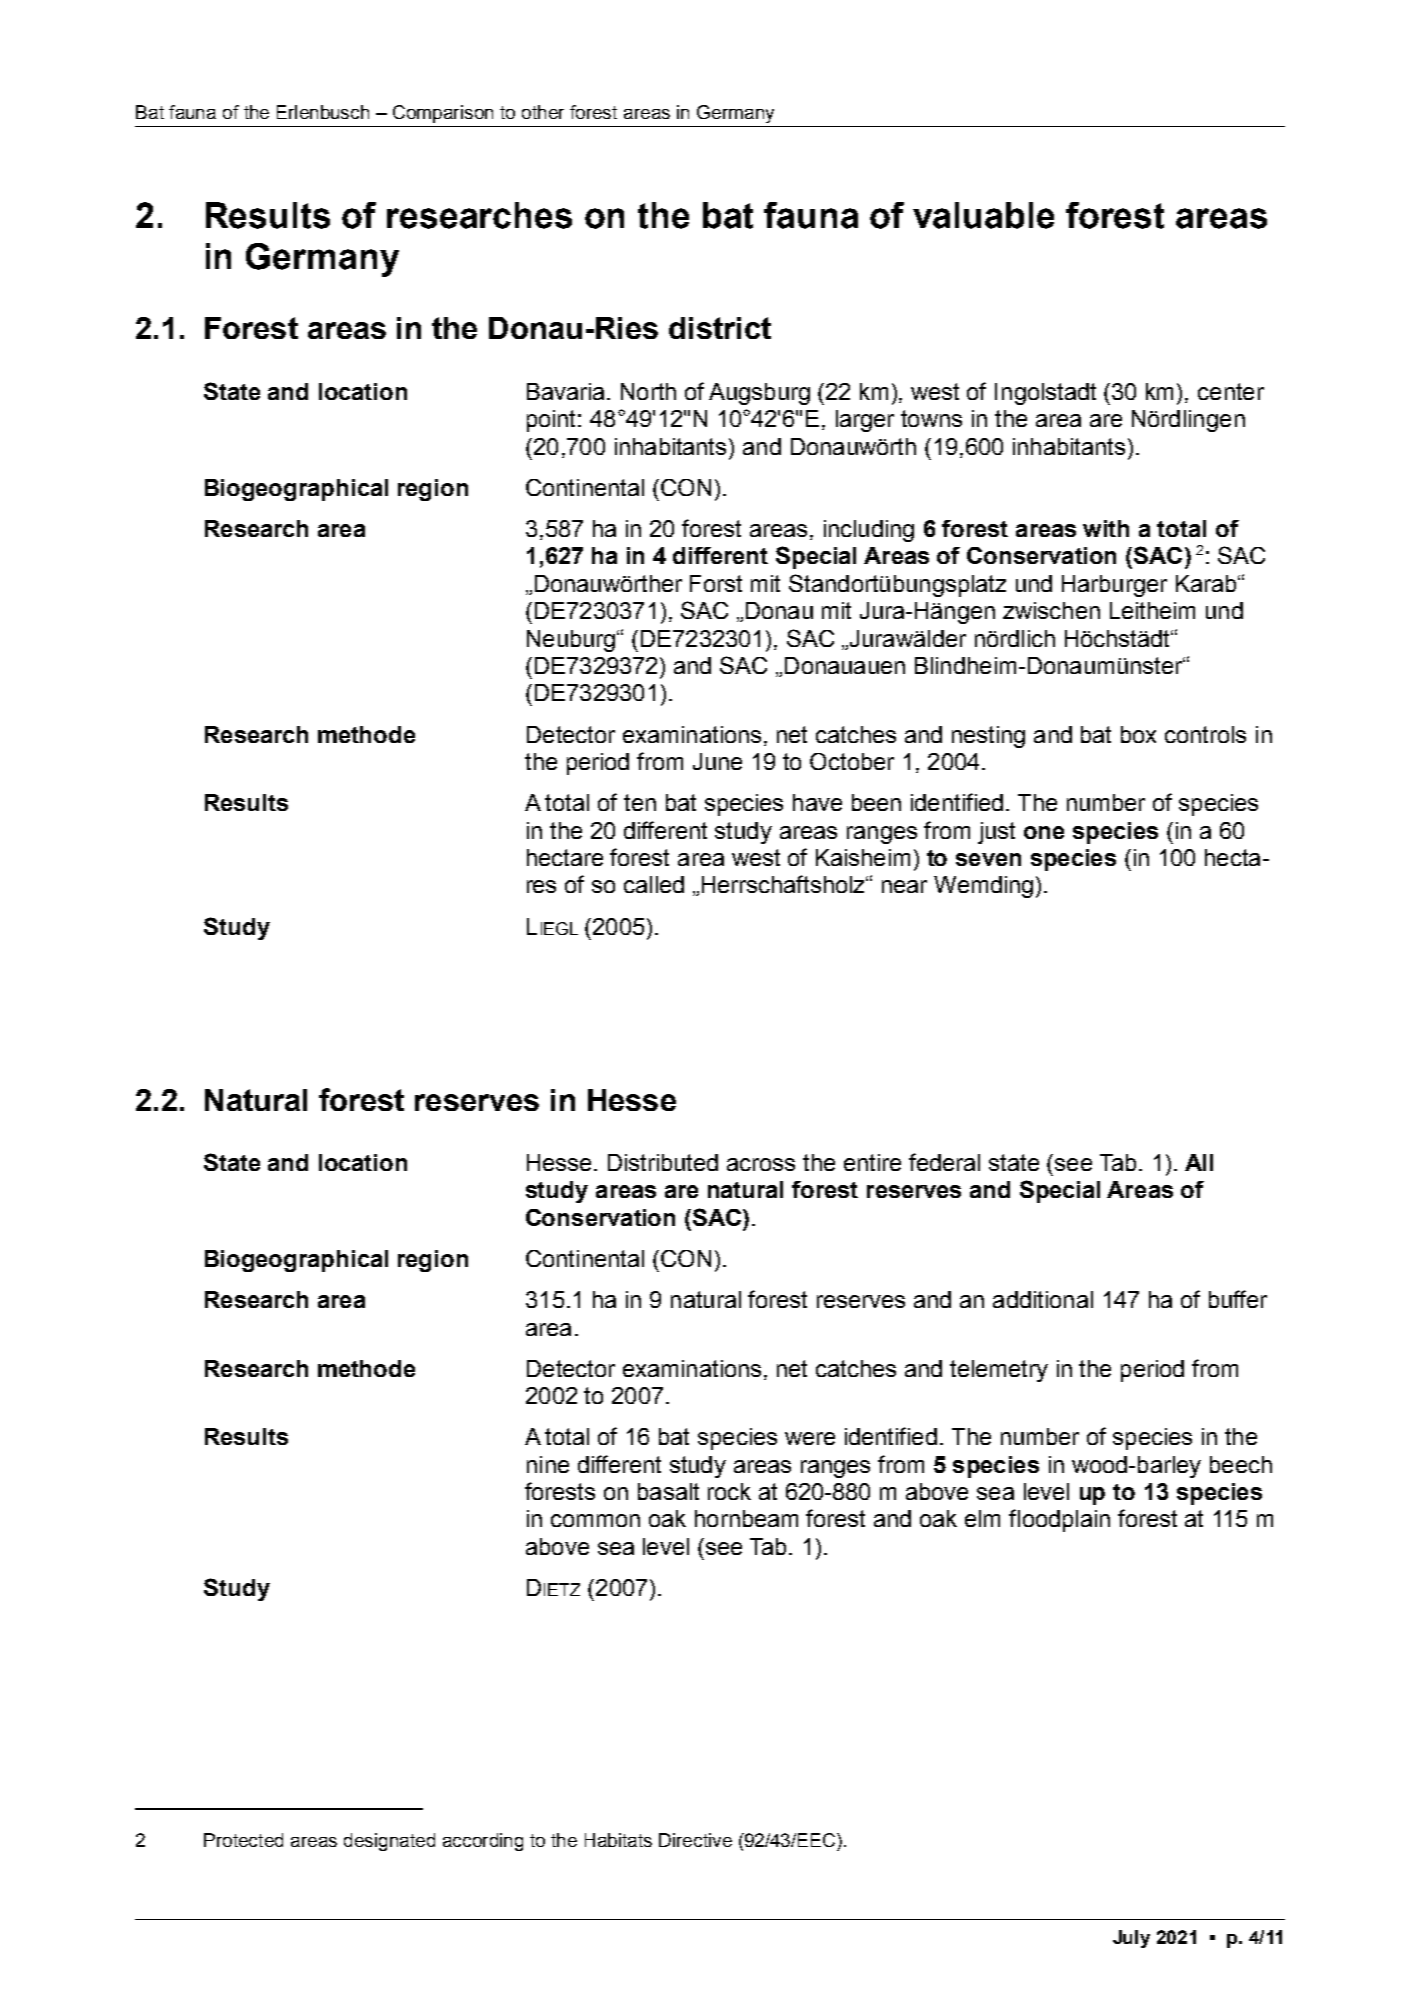 This screenshot has width=1419, height=2007. What do you see at coordinates (983, 215) in the screenshot?
I see `valuable` at bounding box center [983, 215].
